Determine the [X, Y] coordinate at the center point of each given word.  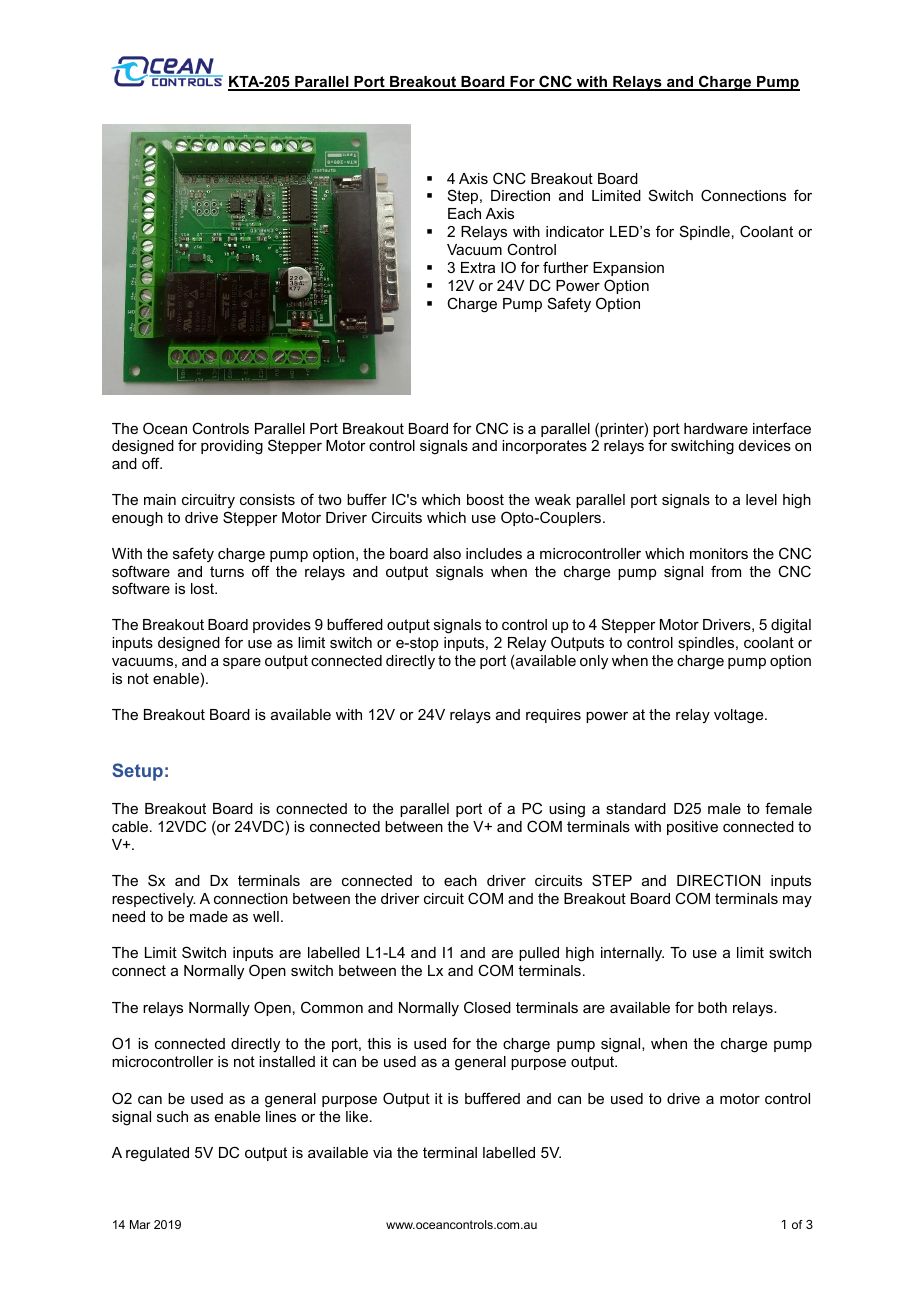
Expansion [628, 269]
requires [553, 716]
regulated [157, 1154]
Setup [137, 772]
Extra [478, 267]
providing [232, 447]
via [382, 1152]
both [712, 1007]
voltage [740, 716]
